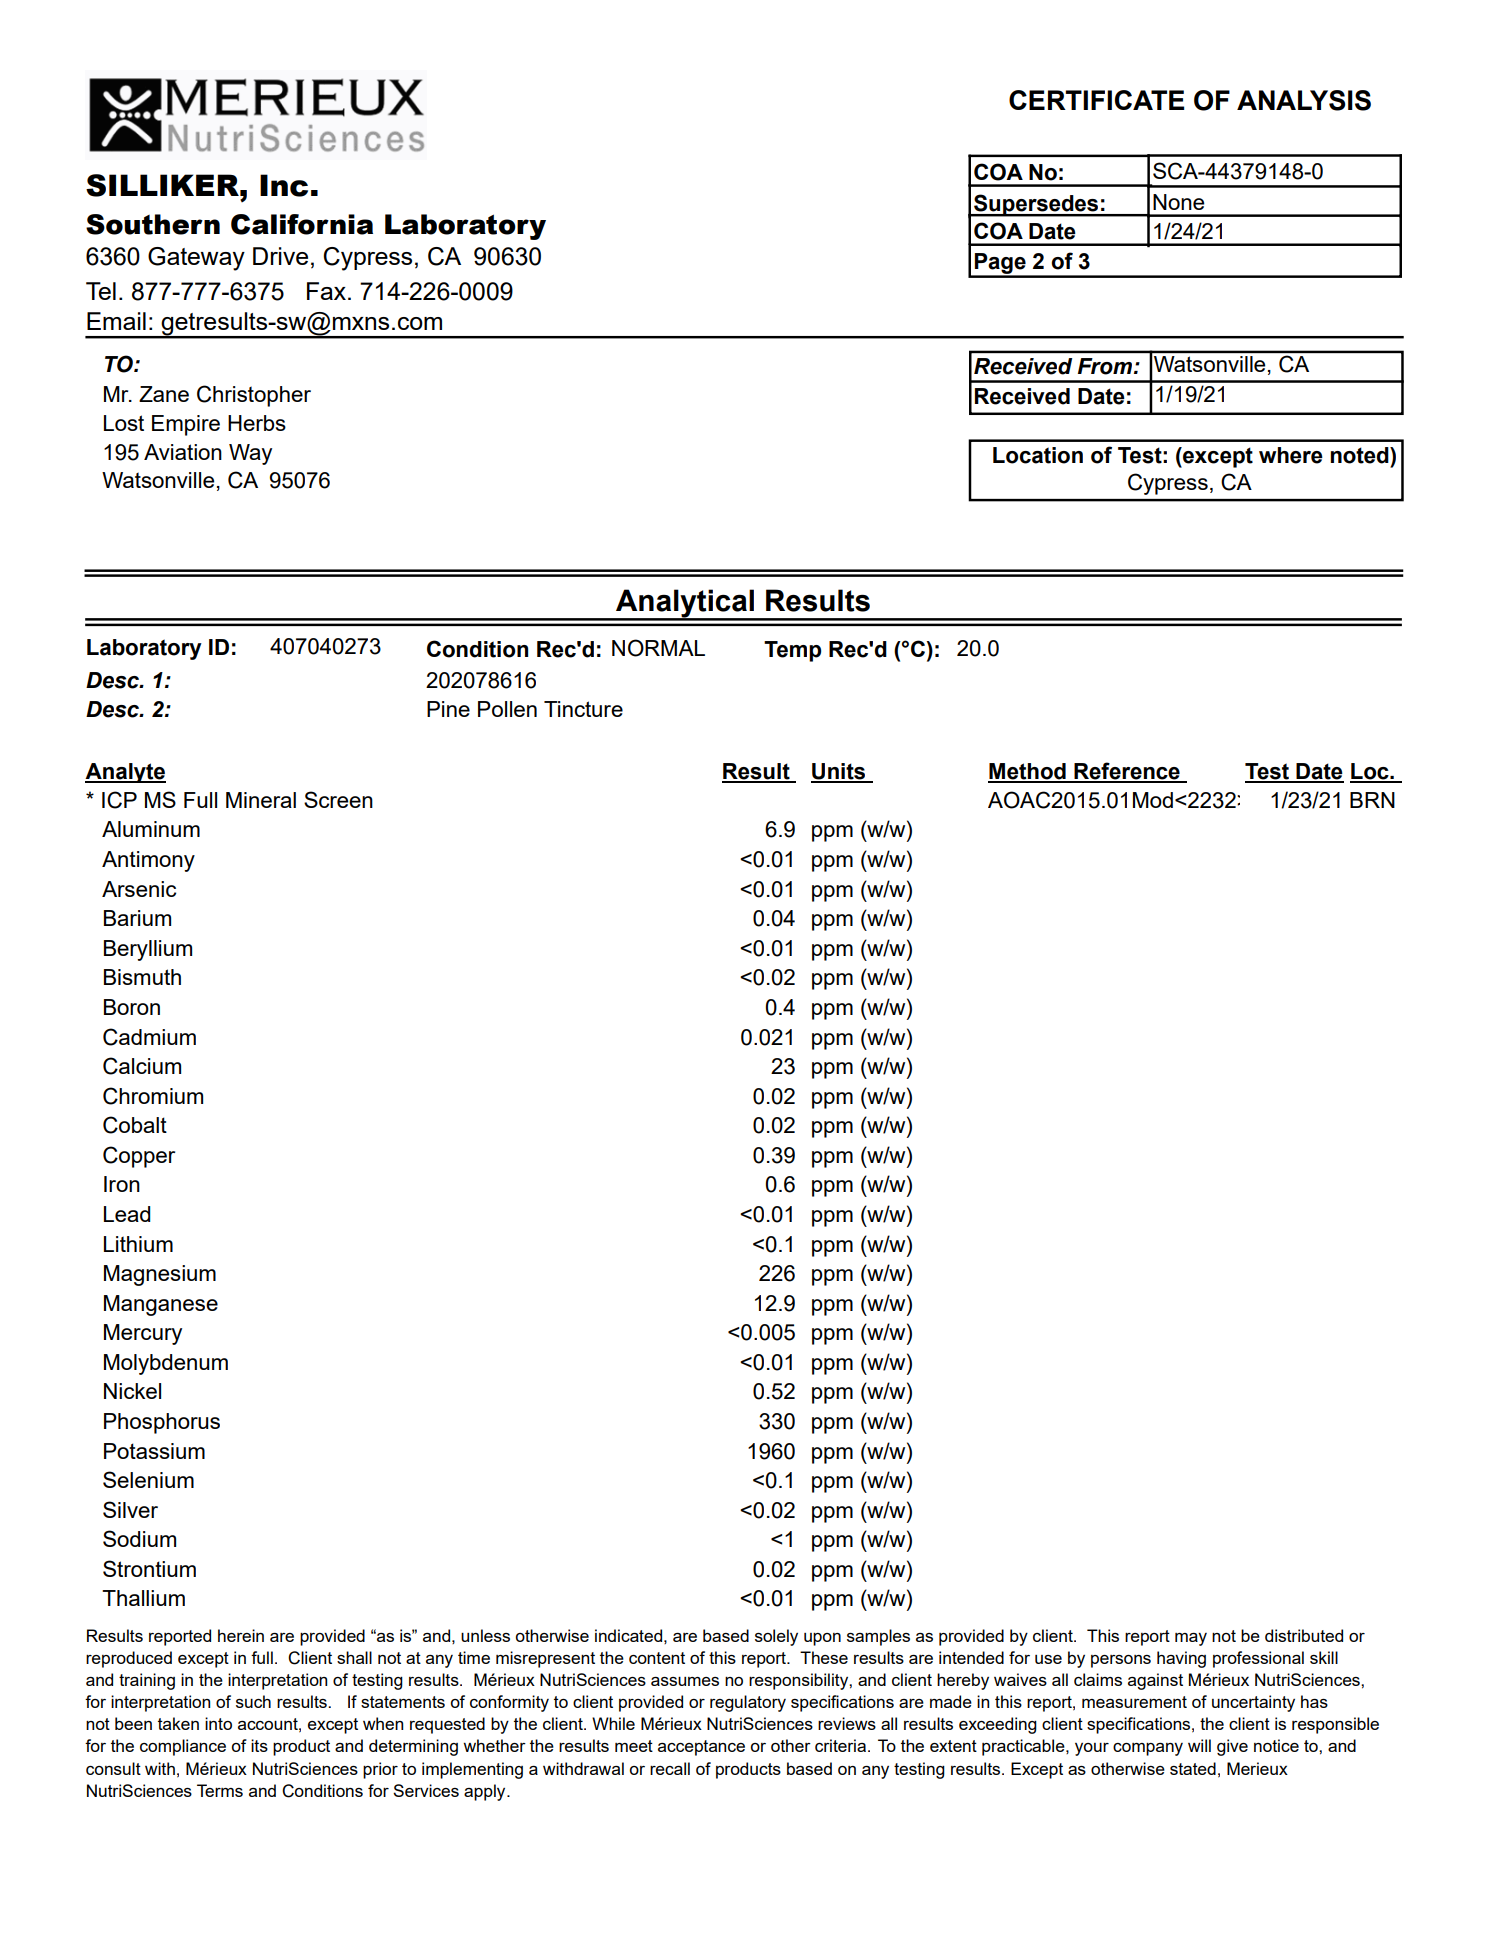 This screenshot has width=1509, height=1952. Describe the element at coordinates (701, 1748) in the screenshot. I see `acceptance` at that location.
